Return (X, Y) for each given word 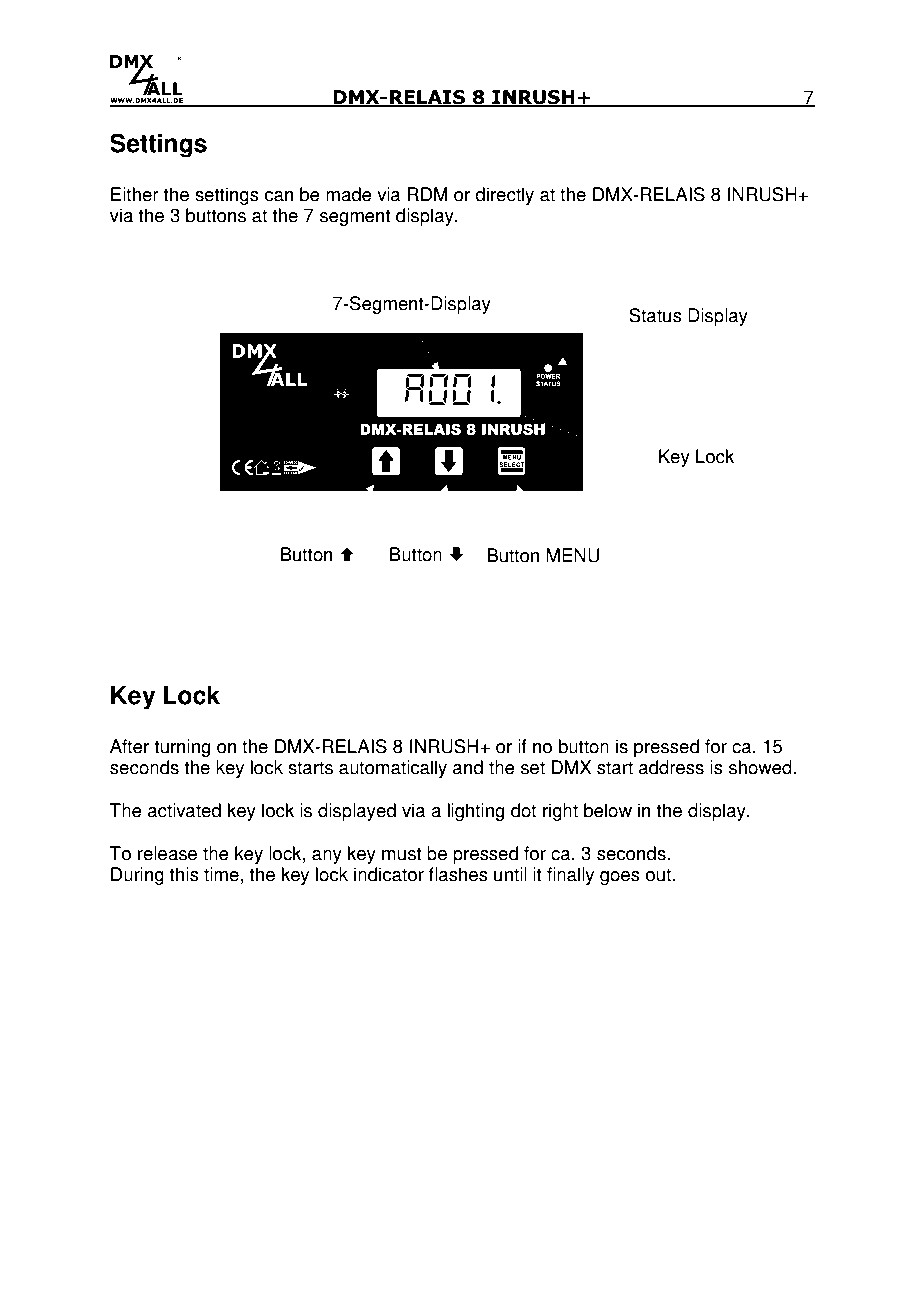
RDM (427, 194)
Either (135, 194)
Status (655, 315)
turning (182, 748)
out (660, 875)
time (221, 874)
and (468, 767)
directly (504, 196)
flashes (458, 874)
